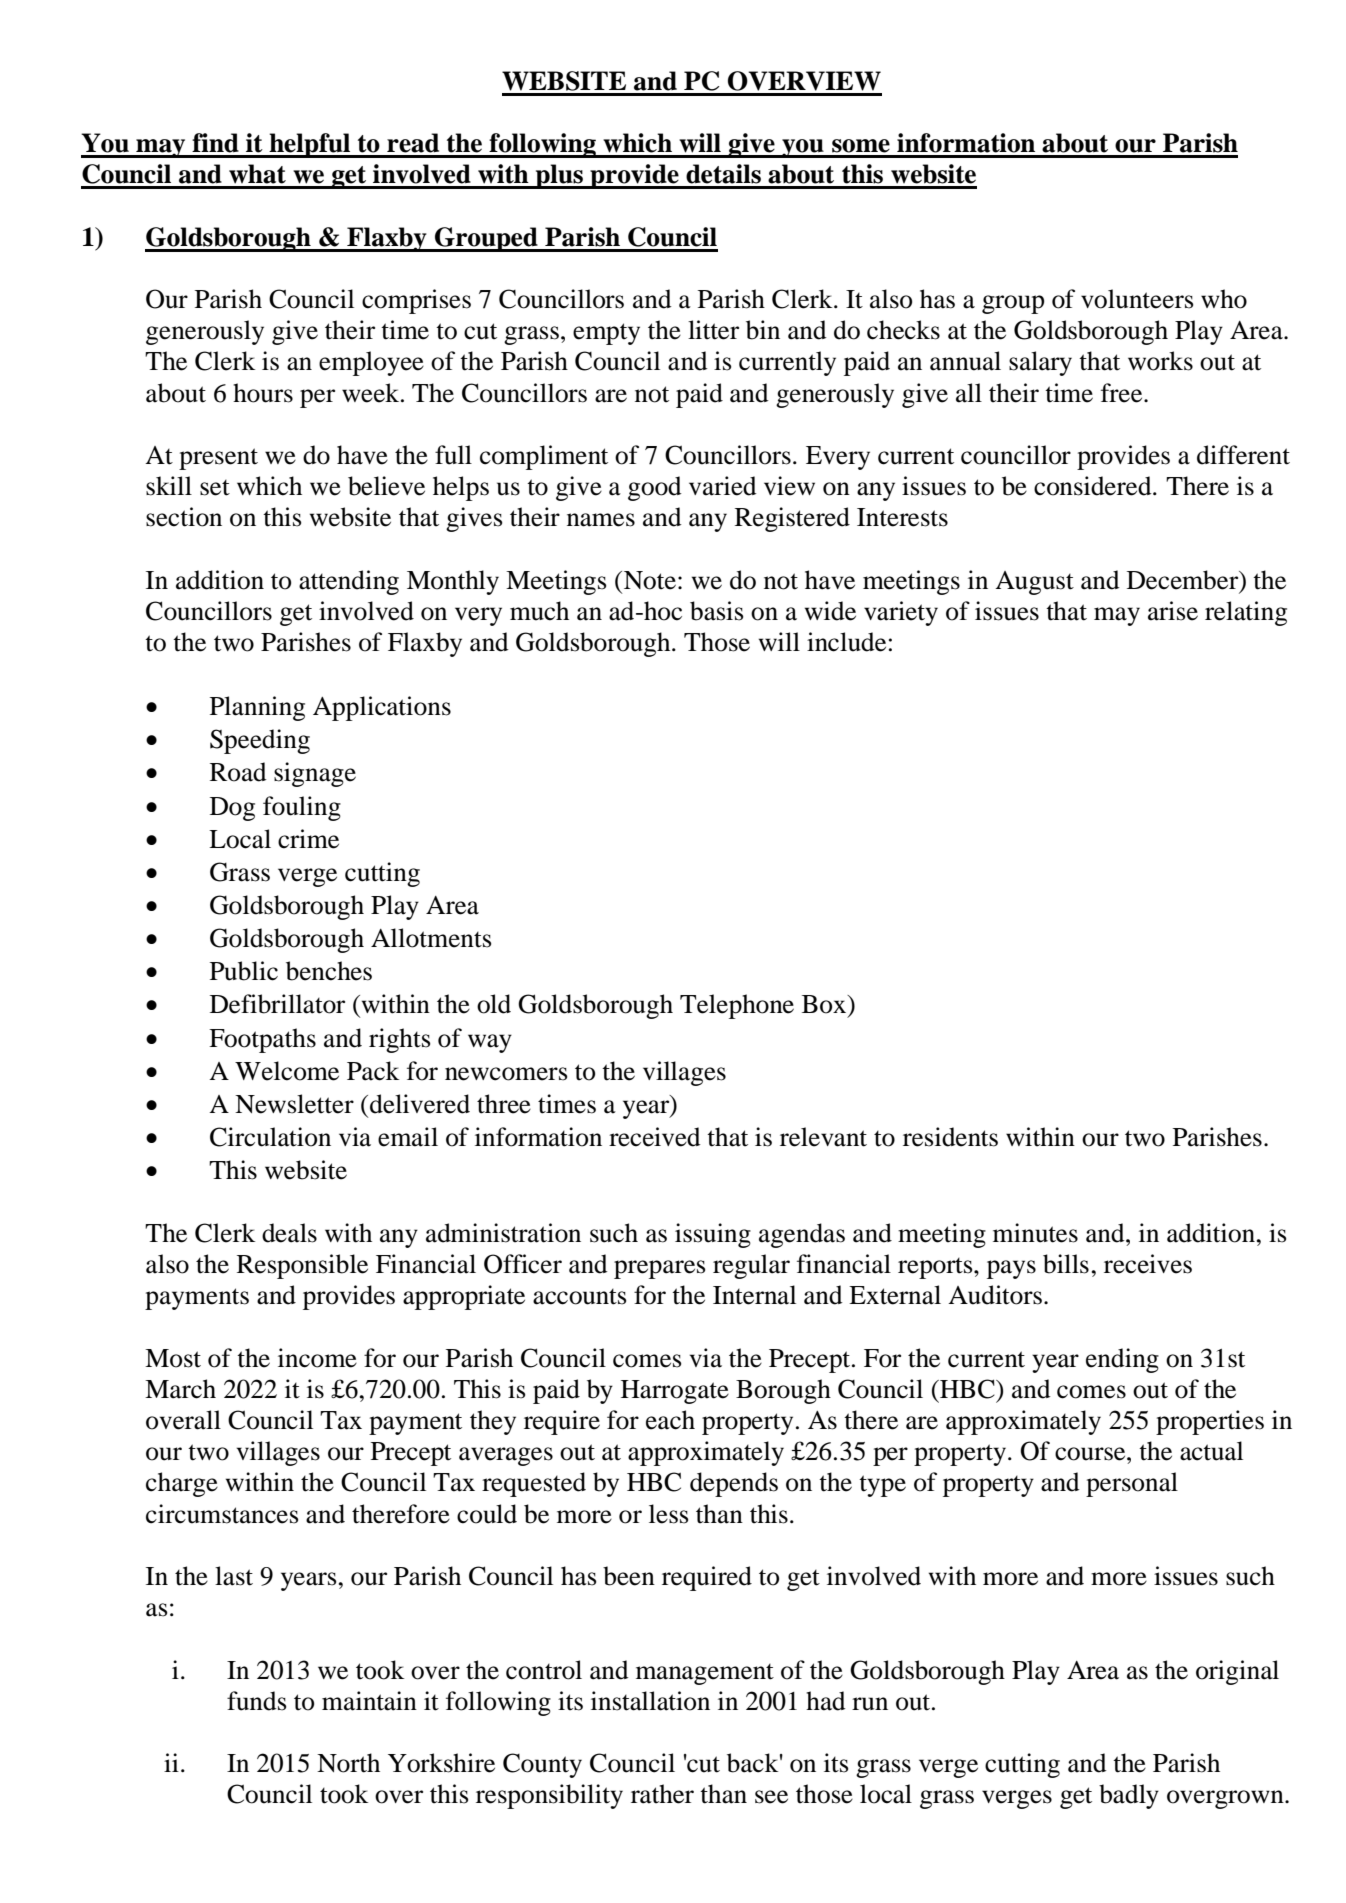  Describe the element at coordinates (737, 1006) in the screenshot. I see `Telephone` at that location.
